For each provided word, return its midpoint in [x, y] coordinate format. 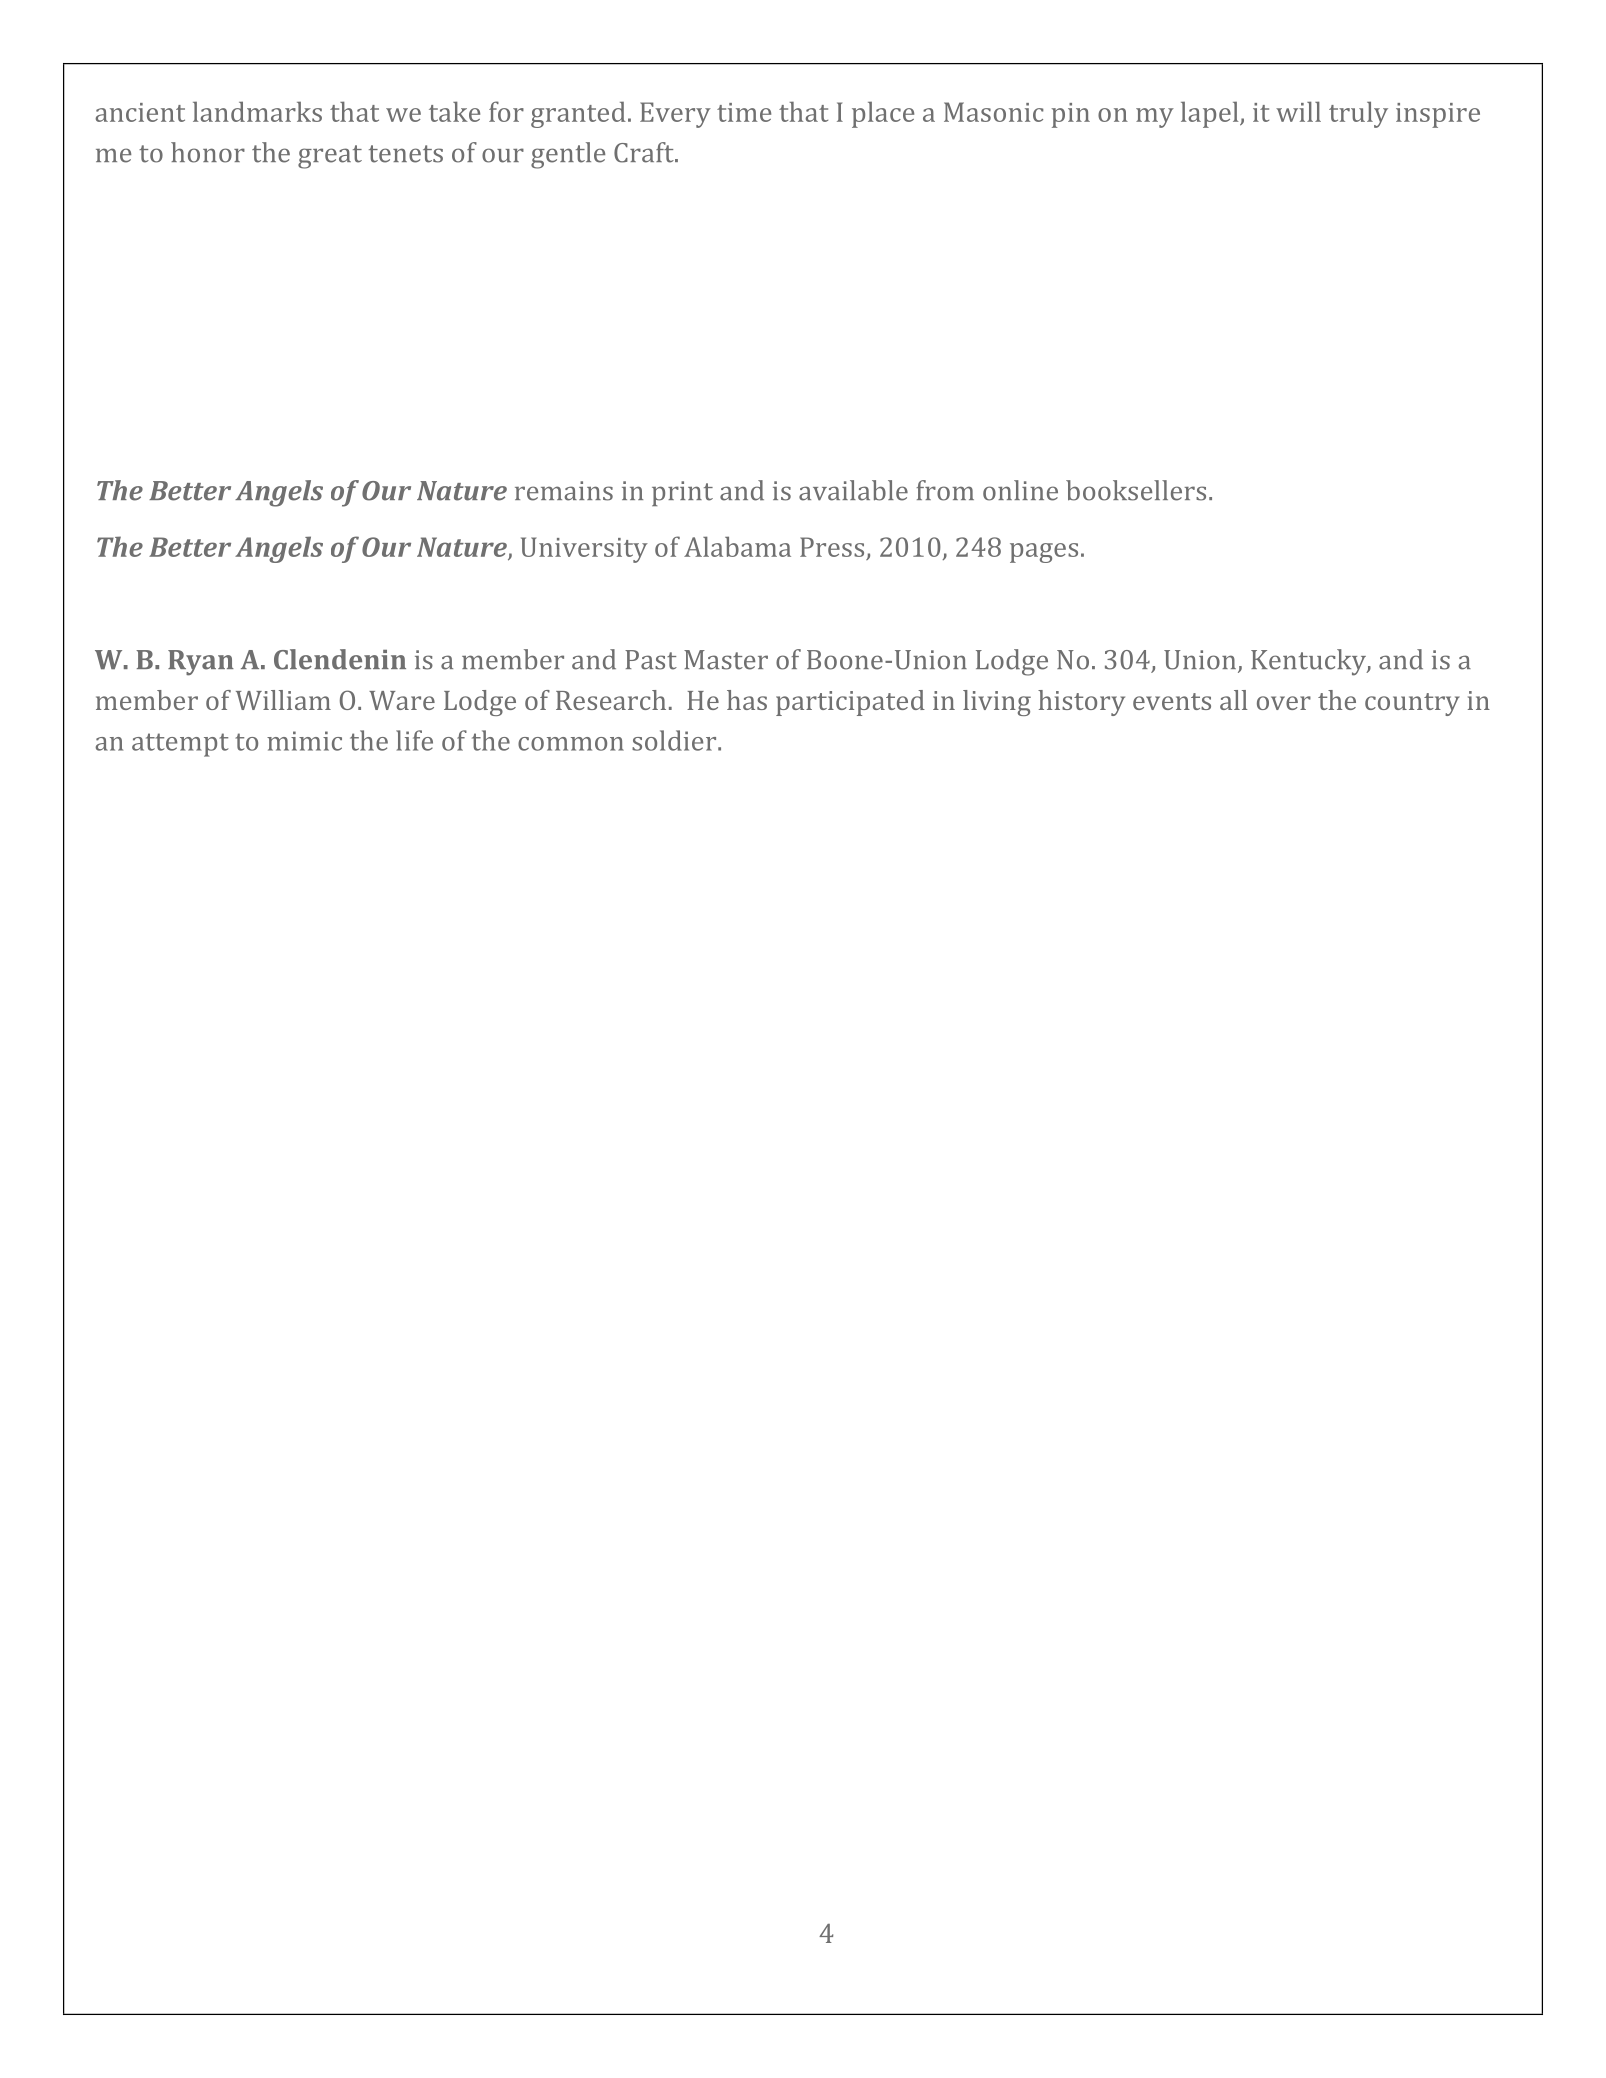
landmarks [257, 111]
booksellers [1136, 490]
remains [564, 491]
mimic [304, 741]
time [744, 112]
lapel [1211, 114]
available [853, 490]
